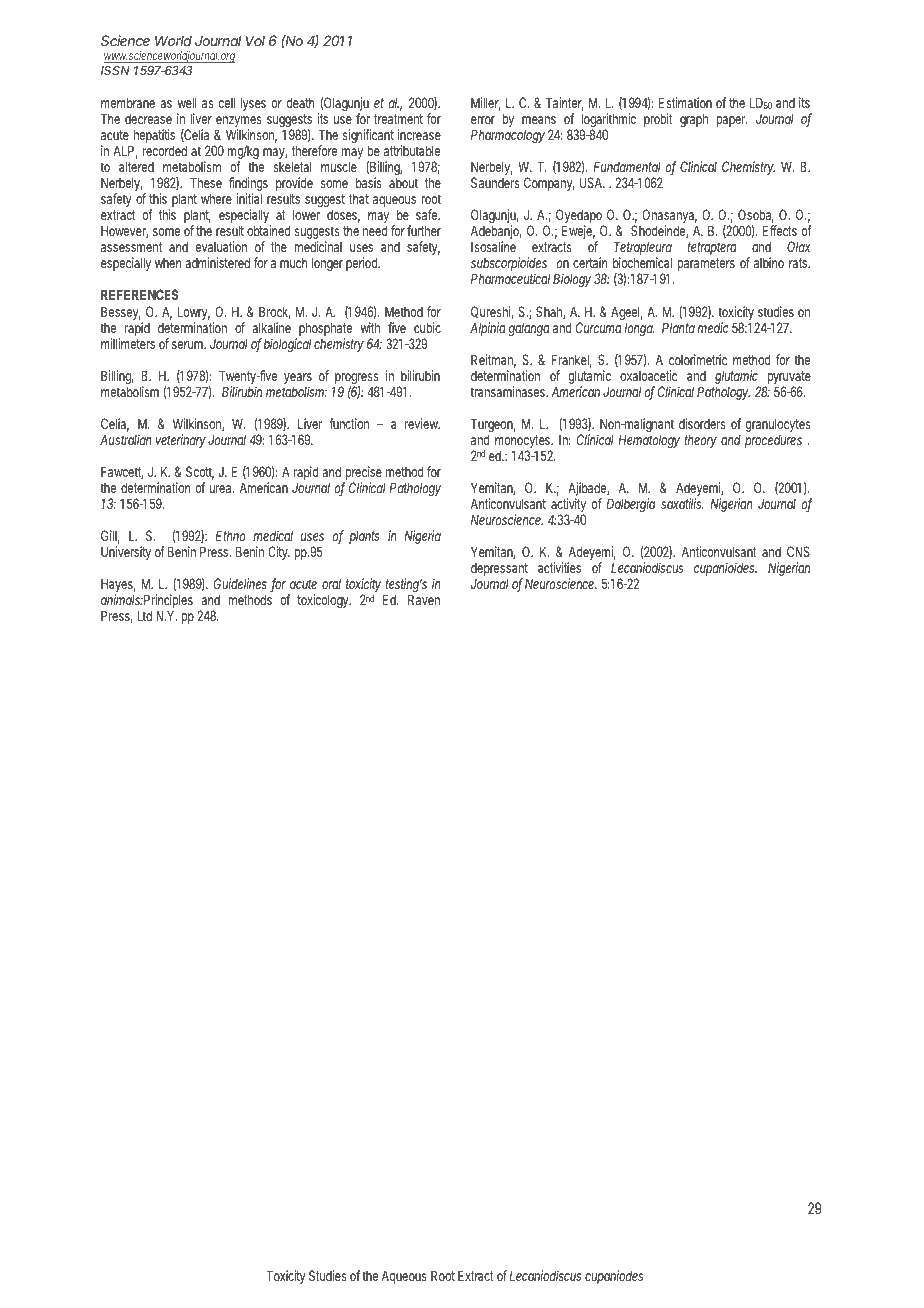  Describe the element at coordinates (698, 359) in the screenshot. I see `colorimetric` at that location.
